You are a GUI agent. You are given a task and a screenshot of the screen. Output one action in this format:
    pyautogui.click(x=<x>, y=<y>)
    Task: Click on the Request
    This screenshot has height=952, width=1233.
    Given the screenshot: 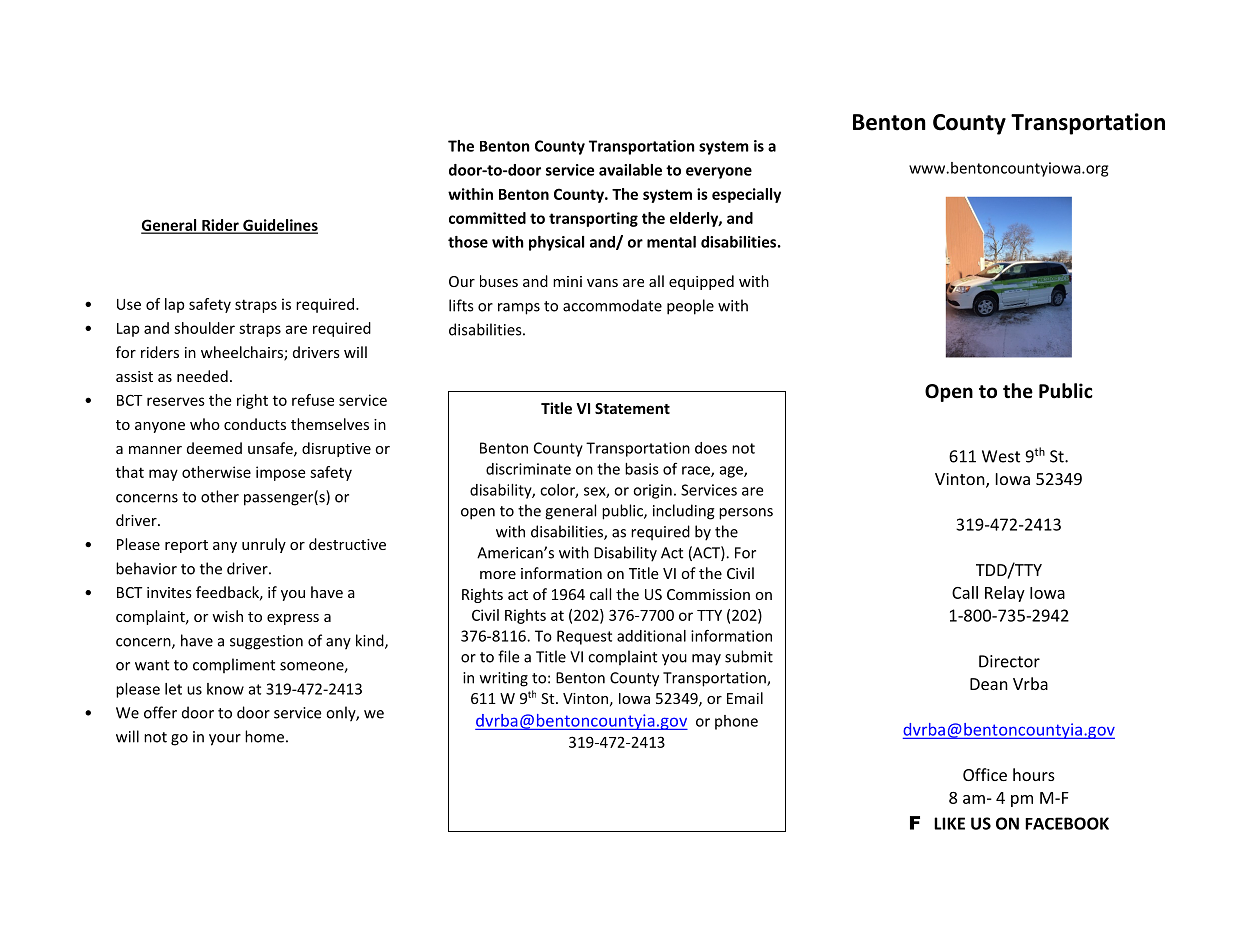 What is the action you would take?
    pyautogui.click(x=584, y=637)
